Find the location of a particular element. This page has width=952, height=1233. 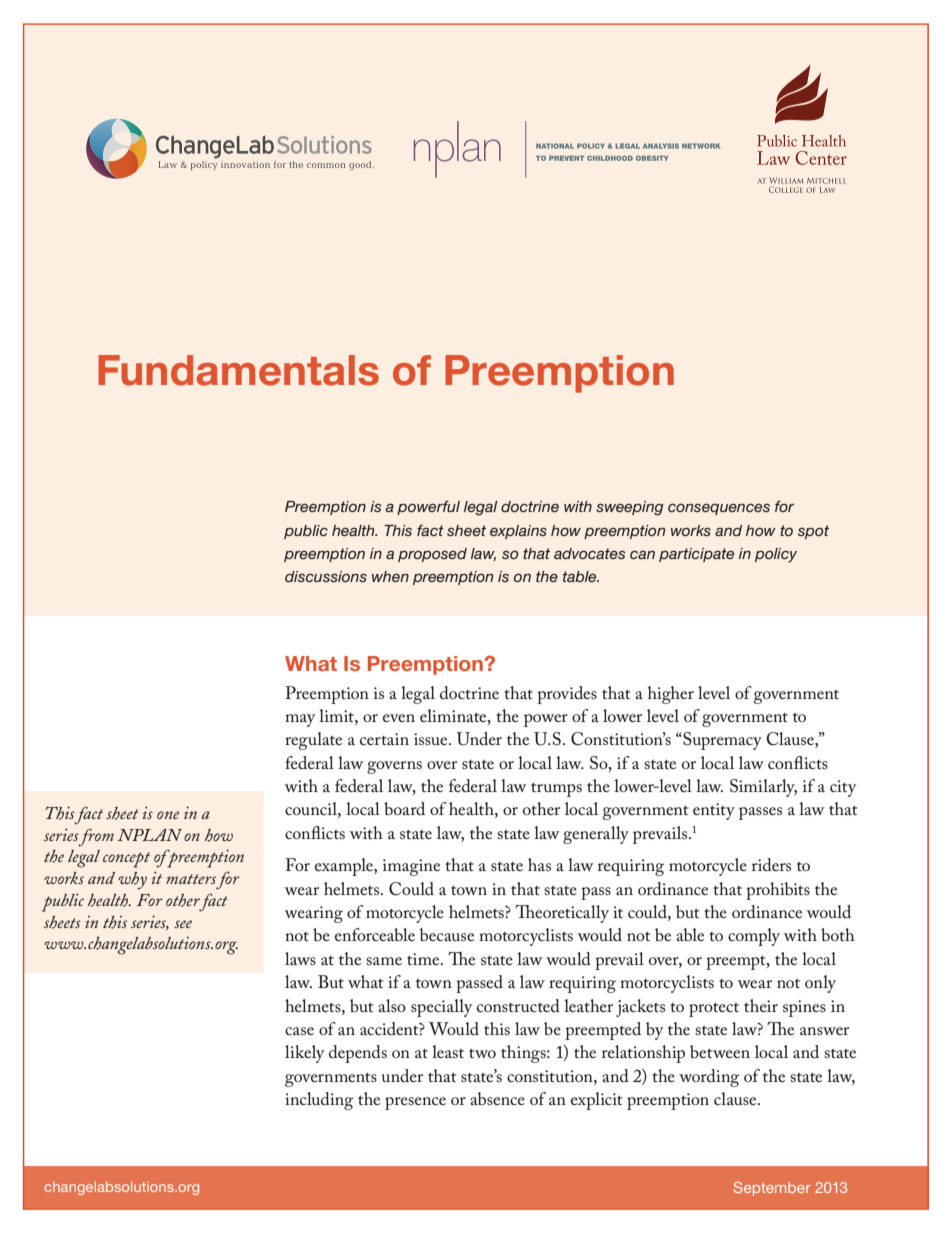

absence is located at coordinates (497, 1098).
